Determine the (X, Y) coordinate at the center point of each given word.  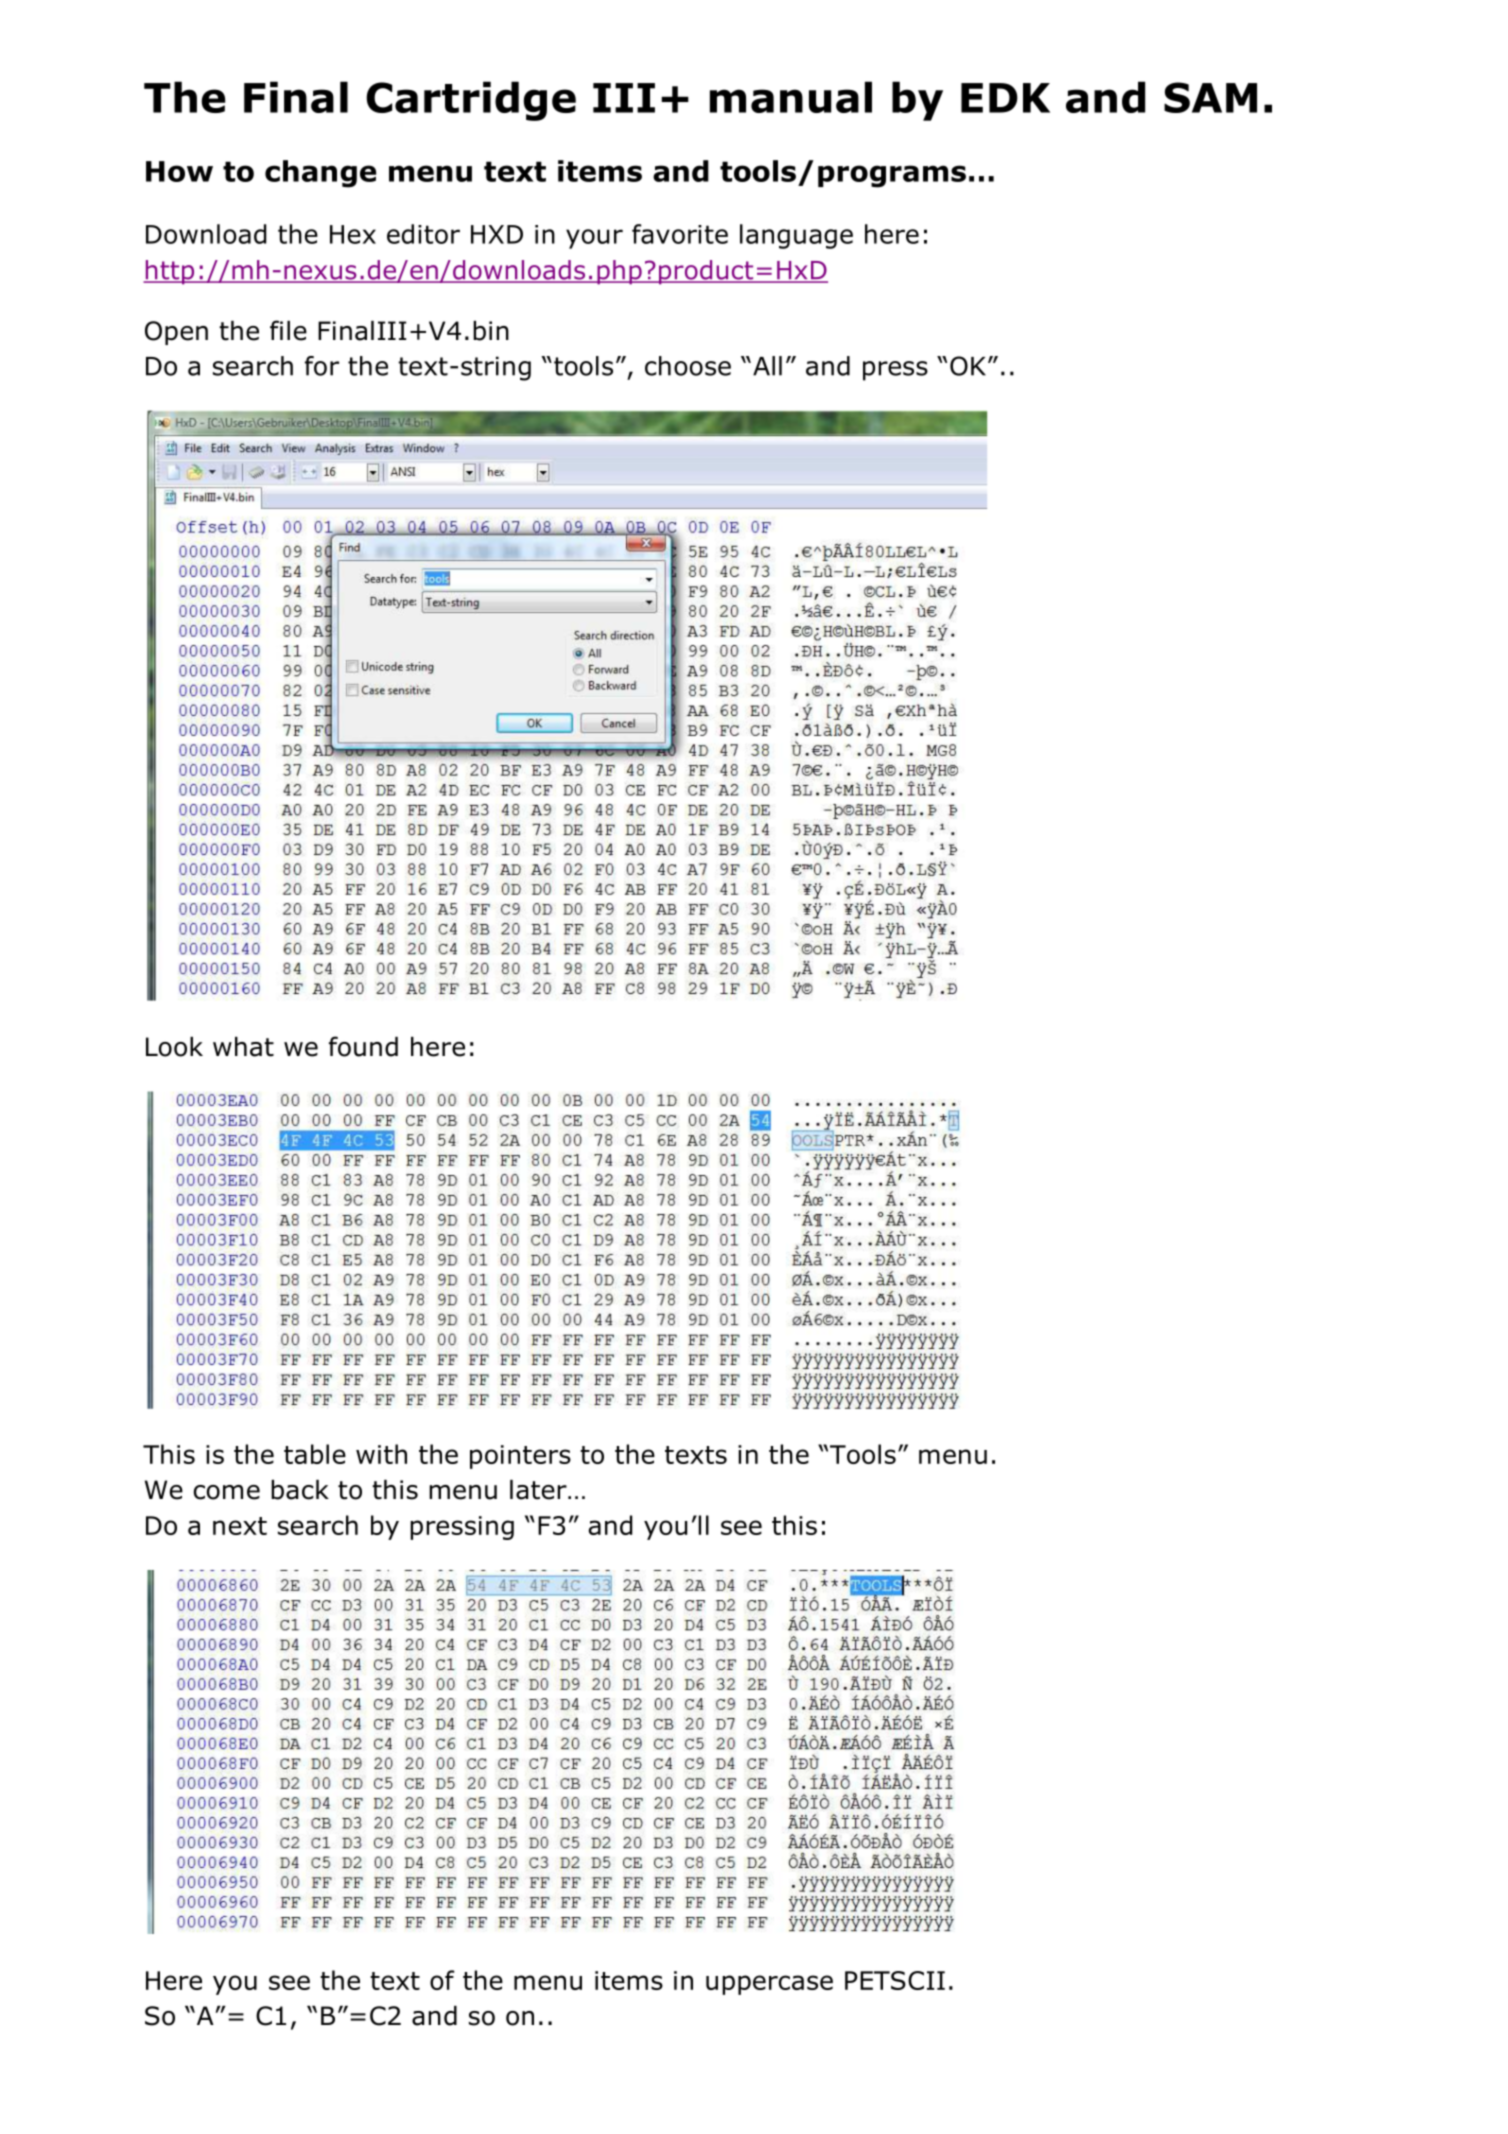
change (320, 174)
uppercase (769, 1985)
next (240, 1526)
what (243, 1047)
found (363, 1046)
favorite (680, 234)
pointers (520, 1457)
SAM (1210, 97)
